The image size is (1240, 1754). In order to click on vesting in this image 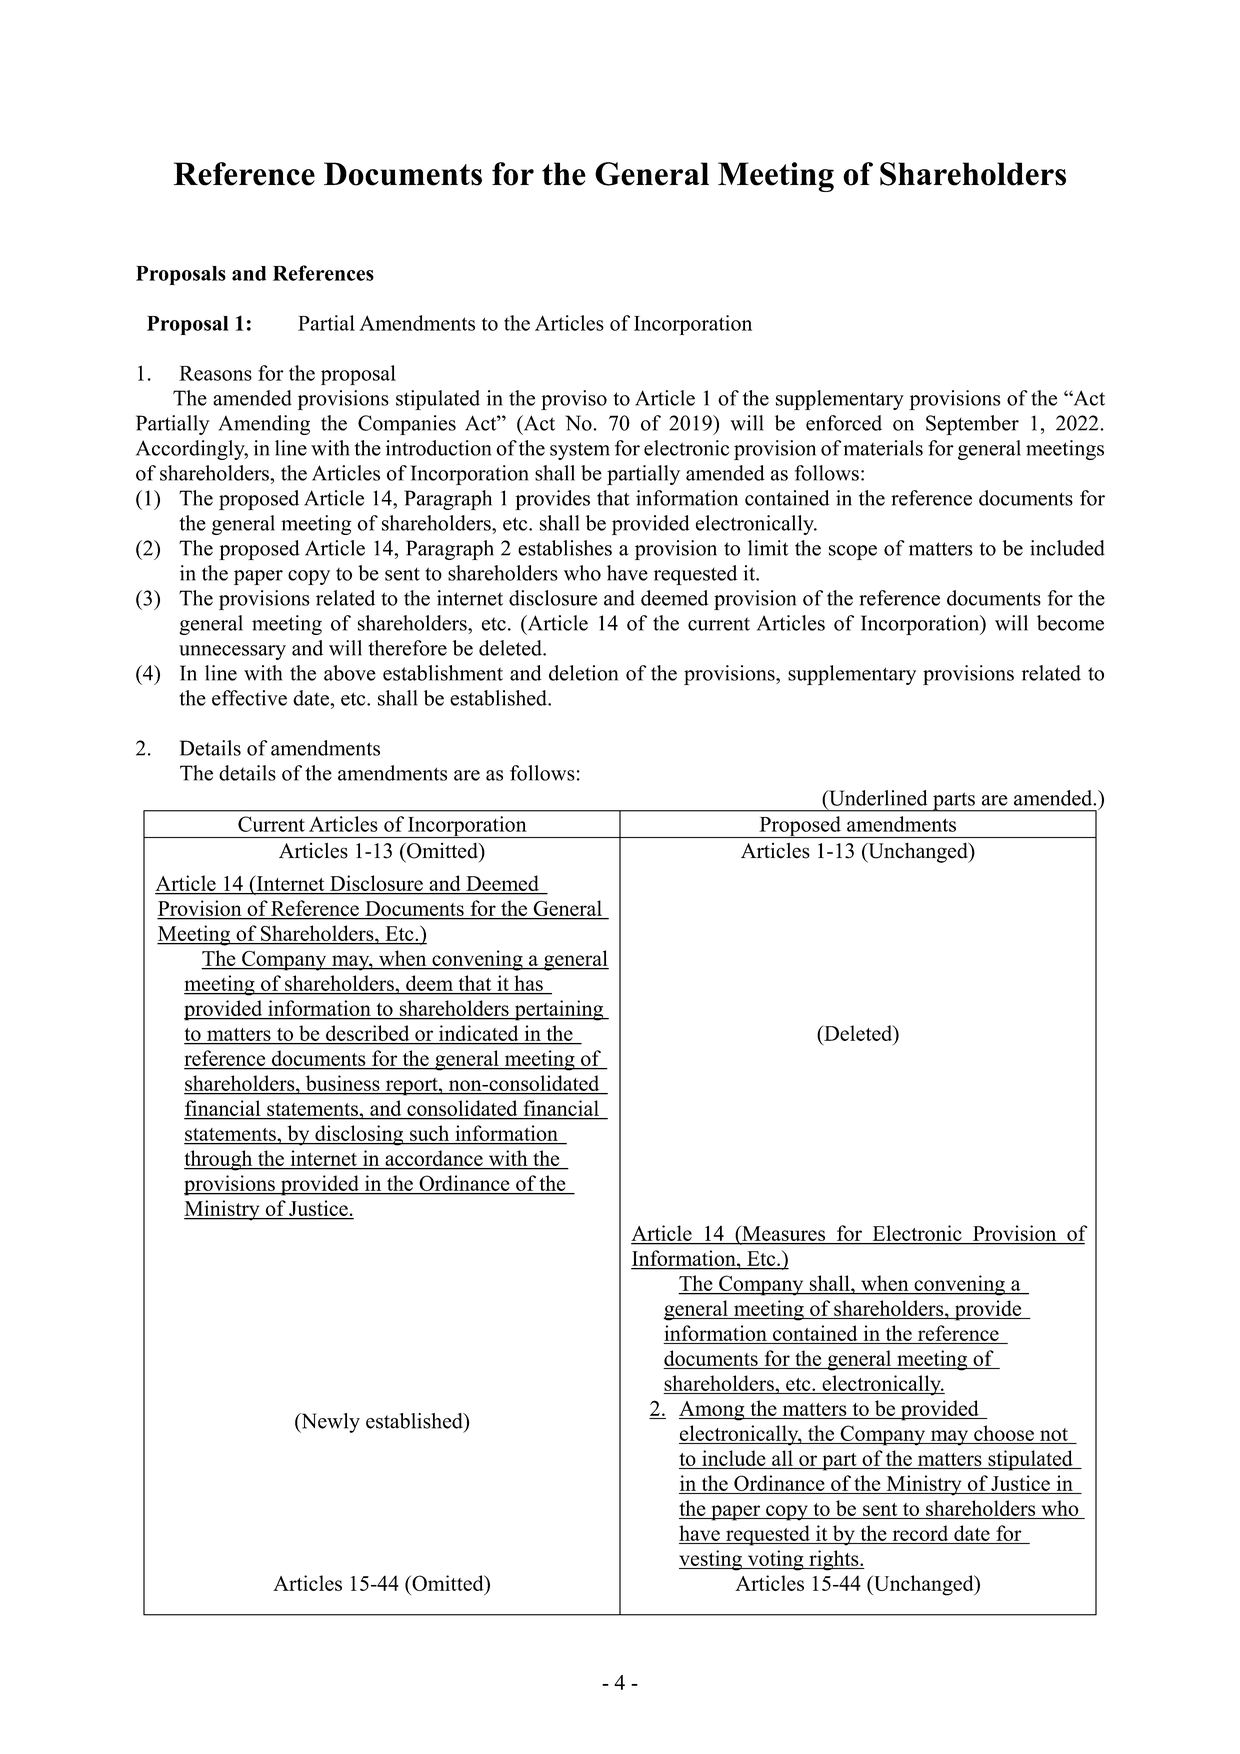, I will do `click(711, 1560)`.
